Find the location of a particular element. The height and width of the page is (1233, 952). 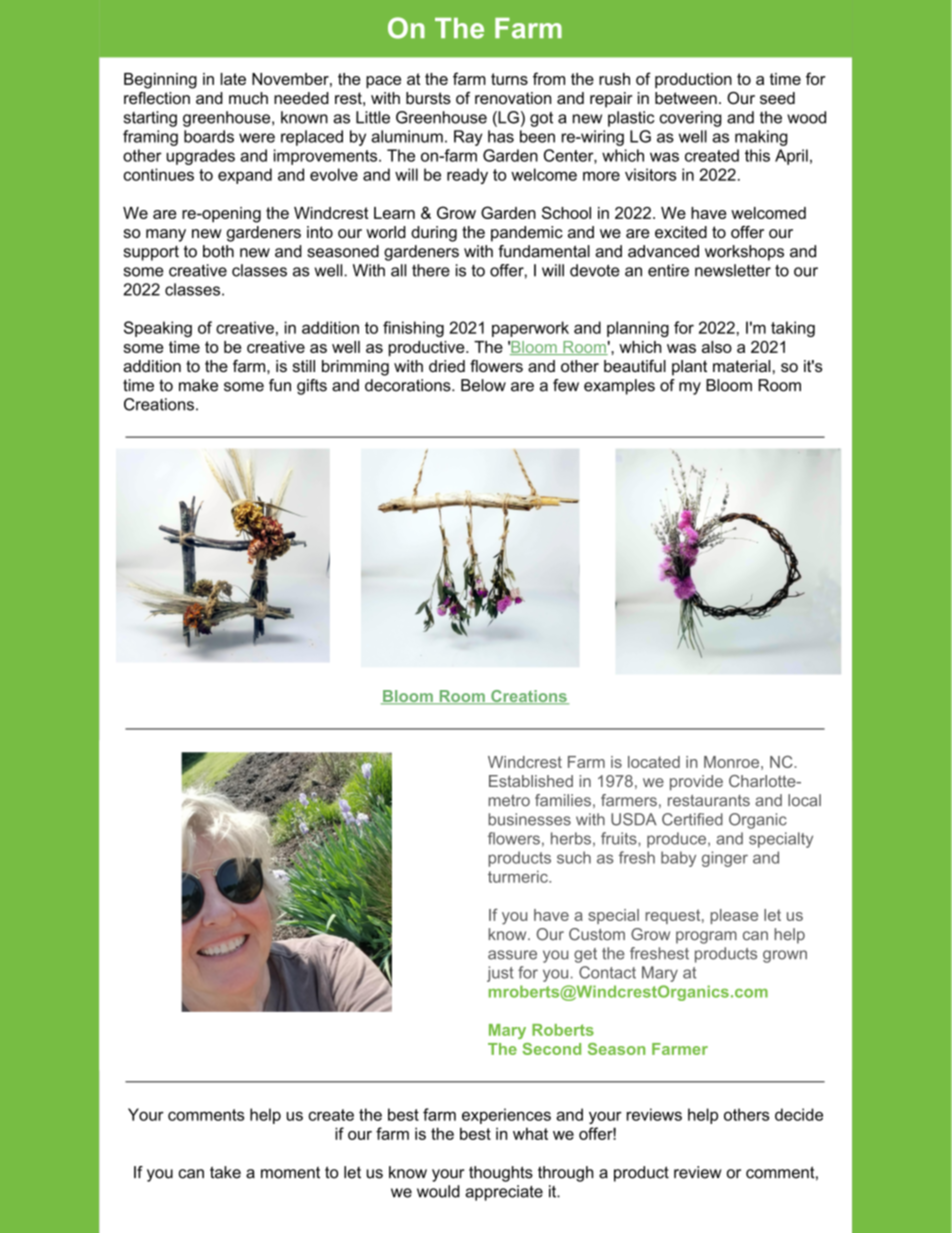

much is located at coordinates (248, 98).
